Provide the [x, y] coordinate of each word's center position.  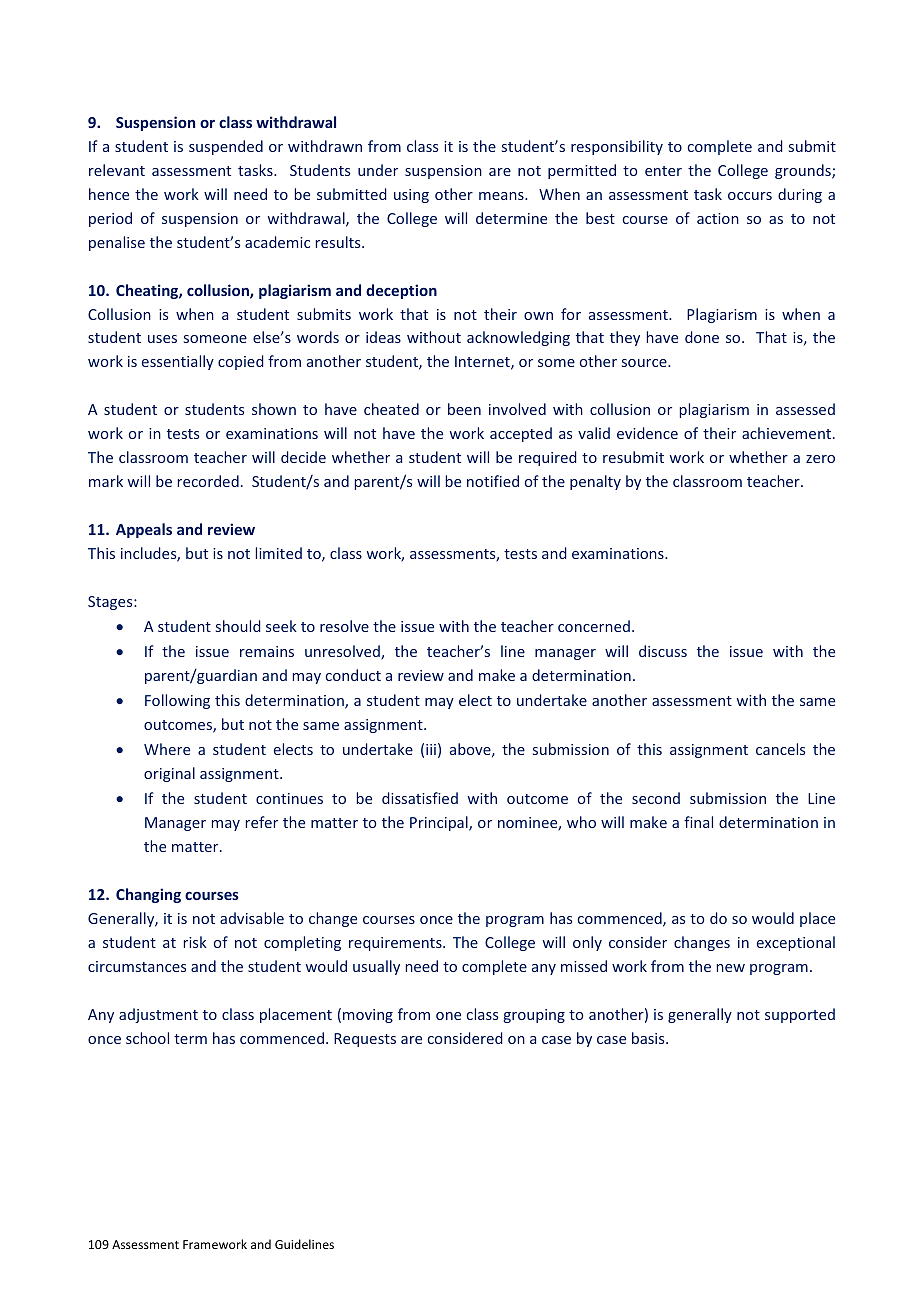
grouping [534, 1016]
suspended [226, 147]
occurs [750, 196]
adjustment [158, 1015]
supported [800, 1015]
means [502, 196]
